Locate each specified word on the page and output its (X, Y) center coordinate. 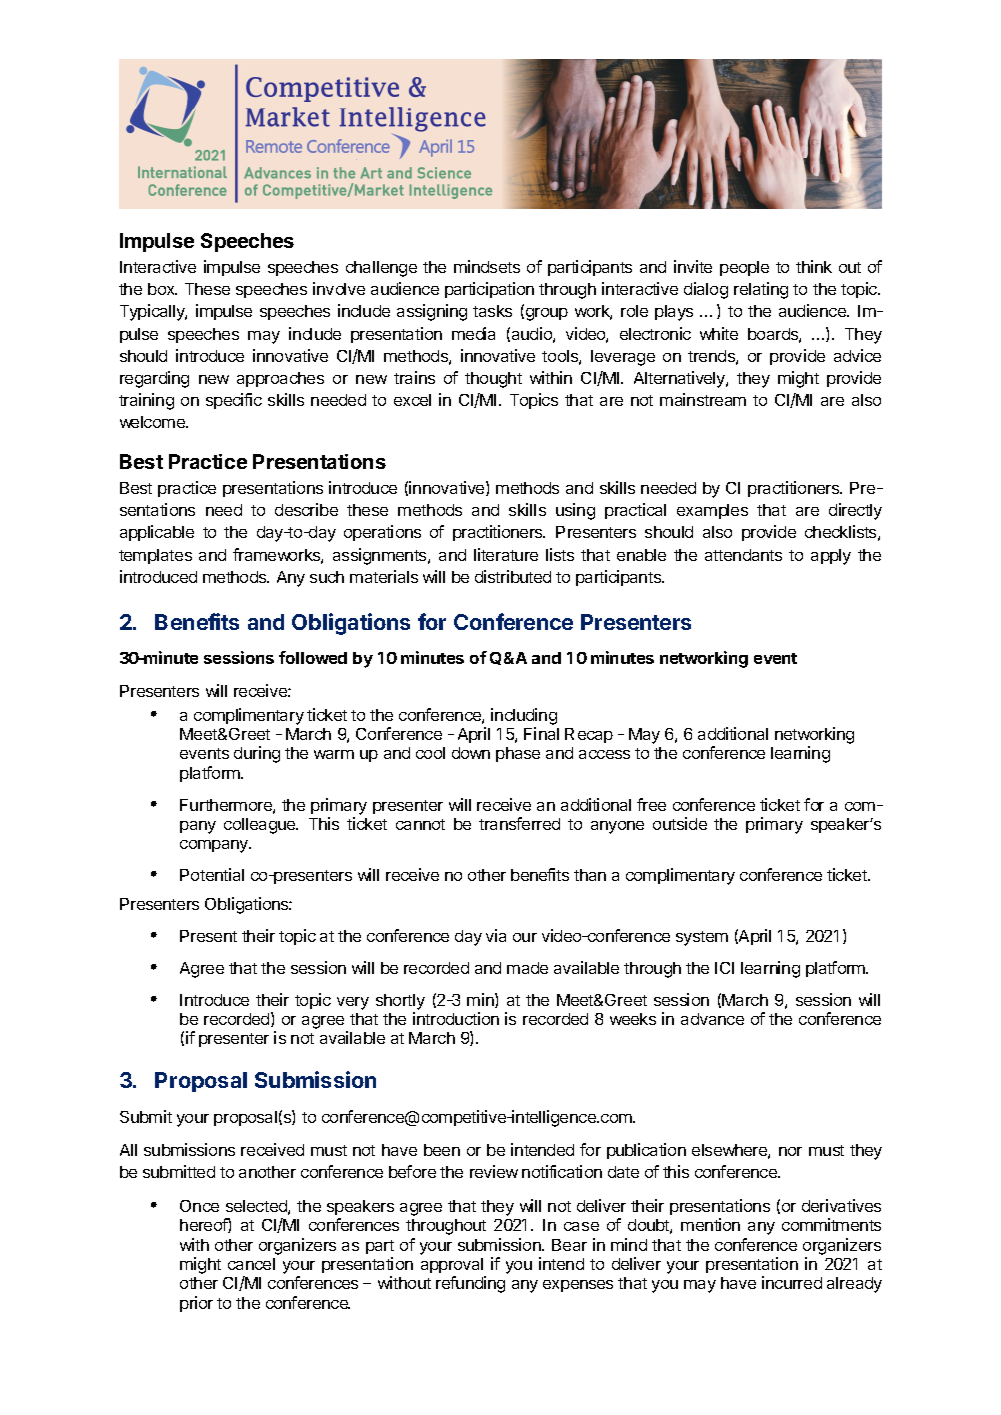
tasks (492, 311)
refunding (470, 1284)
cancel (251, 1264)
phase (518, 754)
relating (761, 290)
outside (680, 823)
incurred (792, 1282)
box (162, 289)
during (257, 754)
